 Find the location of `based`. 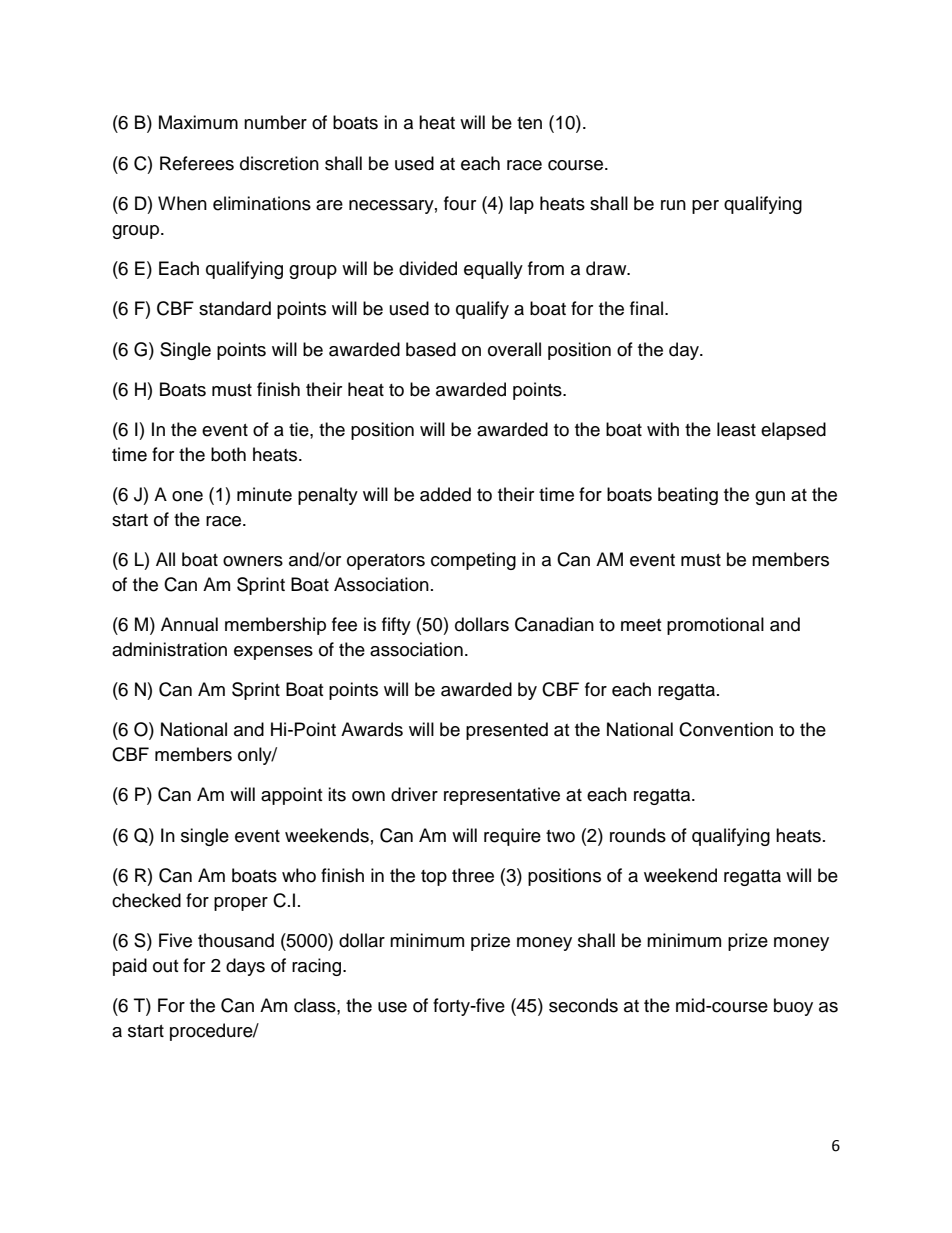

based is located at coordinates (431, 349).
